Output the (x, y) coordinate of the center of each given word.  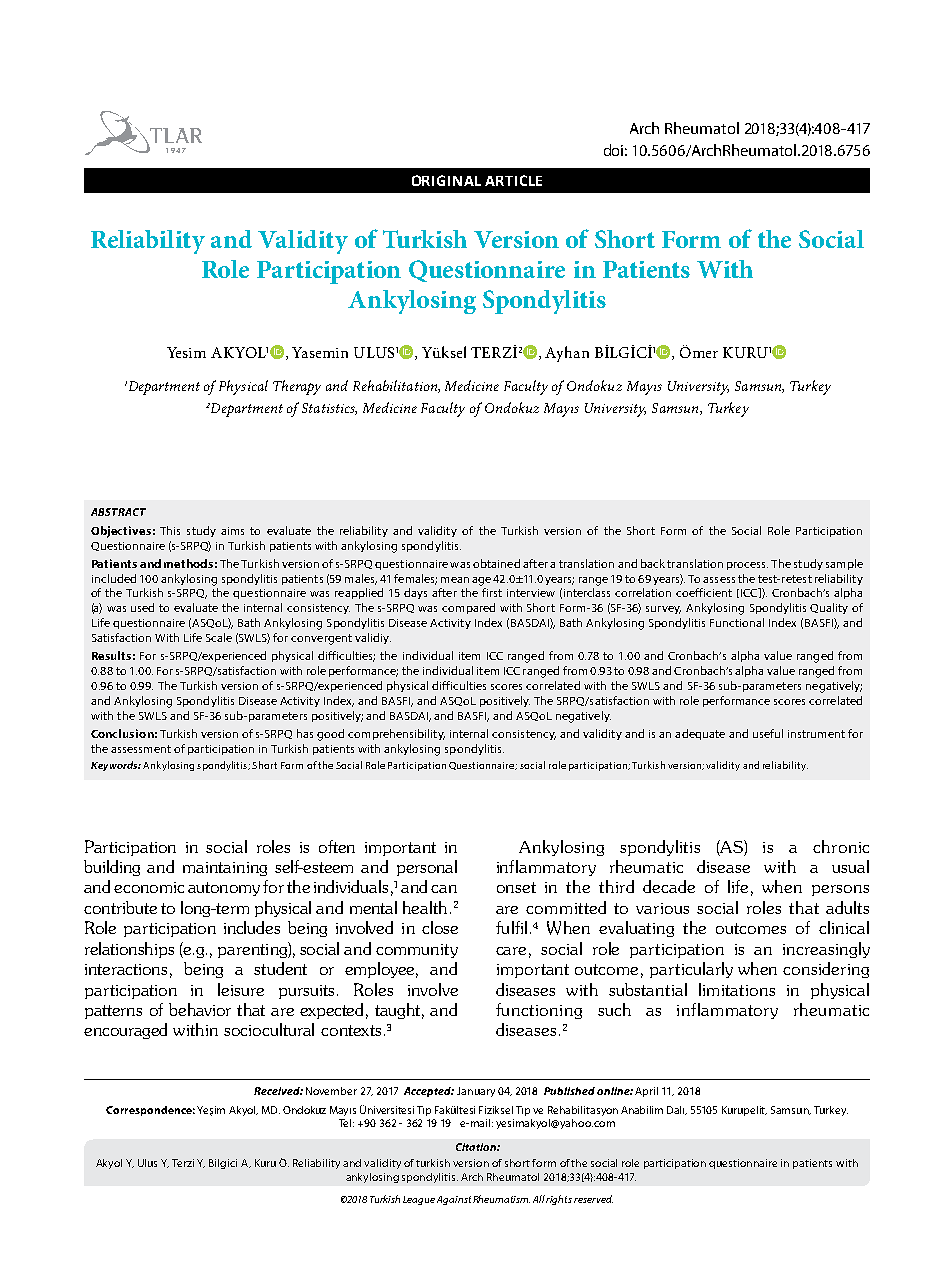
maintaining (225, 869)
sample (844, 564)
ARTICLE (513, 180)
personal (427, 868)
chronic (841, 846)
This (170, 530)
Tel (346, 1123)
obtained (496, 563)
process (747, 566)
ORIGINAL (446, 180)
